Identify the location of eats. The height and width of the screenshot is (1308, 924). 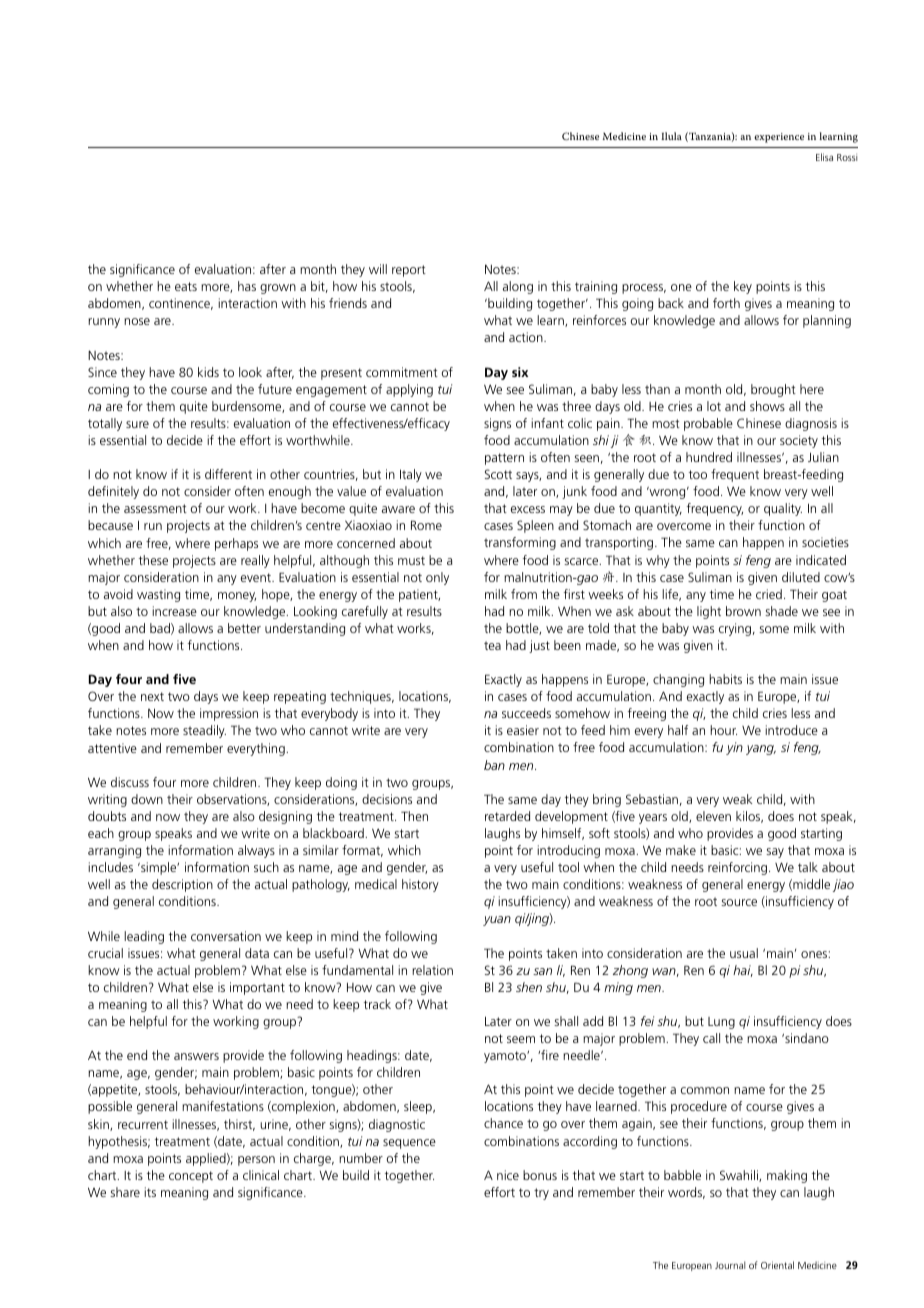
(186, 286).
